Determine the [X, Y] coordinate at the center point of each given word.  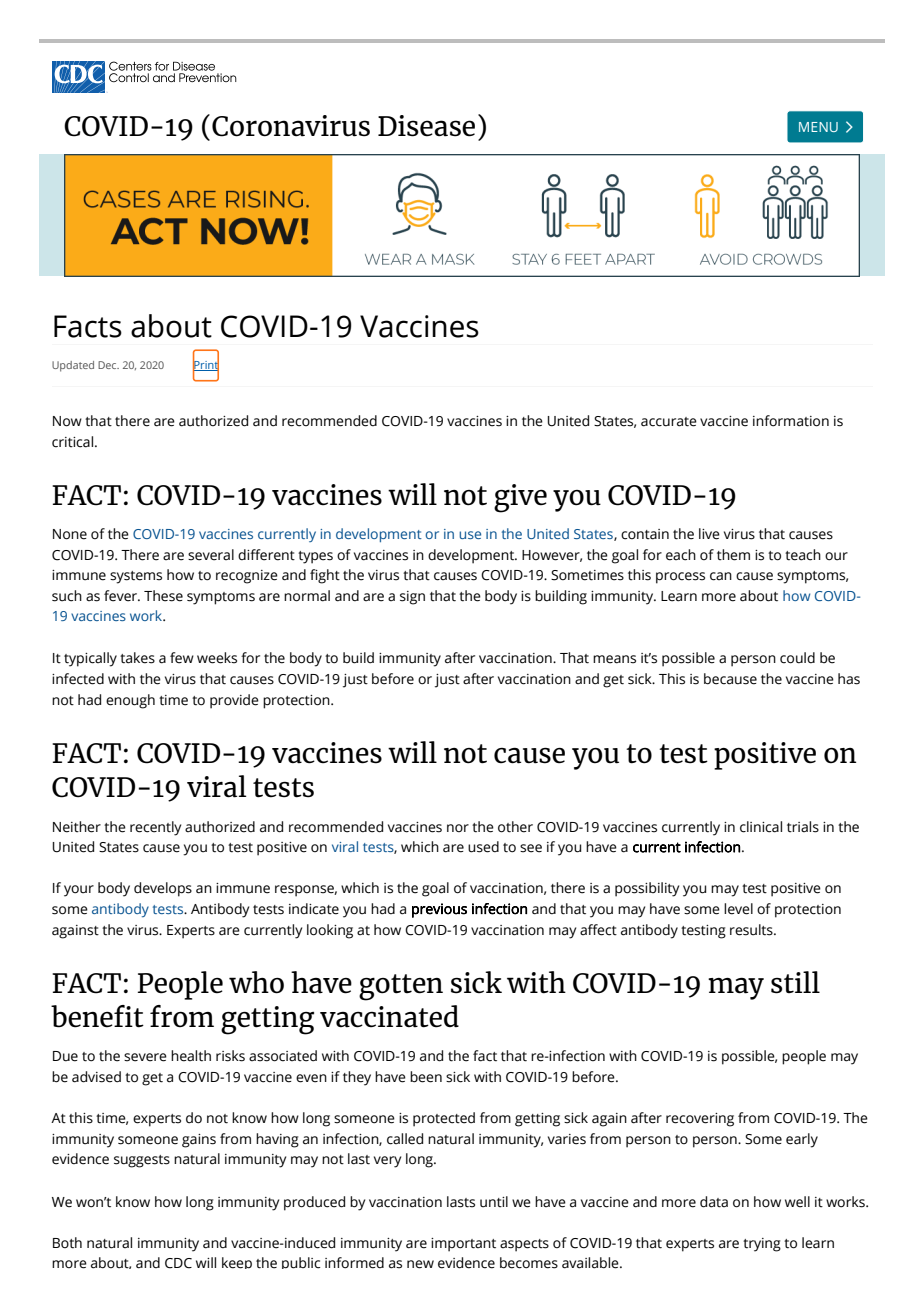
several [211, 555]
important [463, 1245]
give [520, 498]
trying [762, 1245]
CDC [178, 1263]
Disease [426, 126]
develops [163, 889]
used [483, 847]
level [738, 909]
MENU [818, 127]
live [709, 534]
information [791, 421]
